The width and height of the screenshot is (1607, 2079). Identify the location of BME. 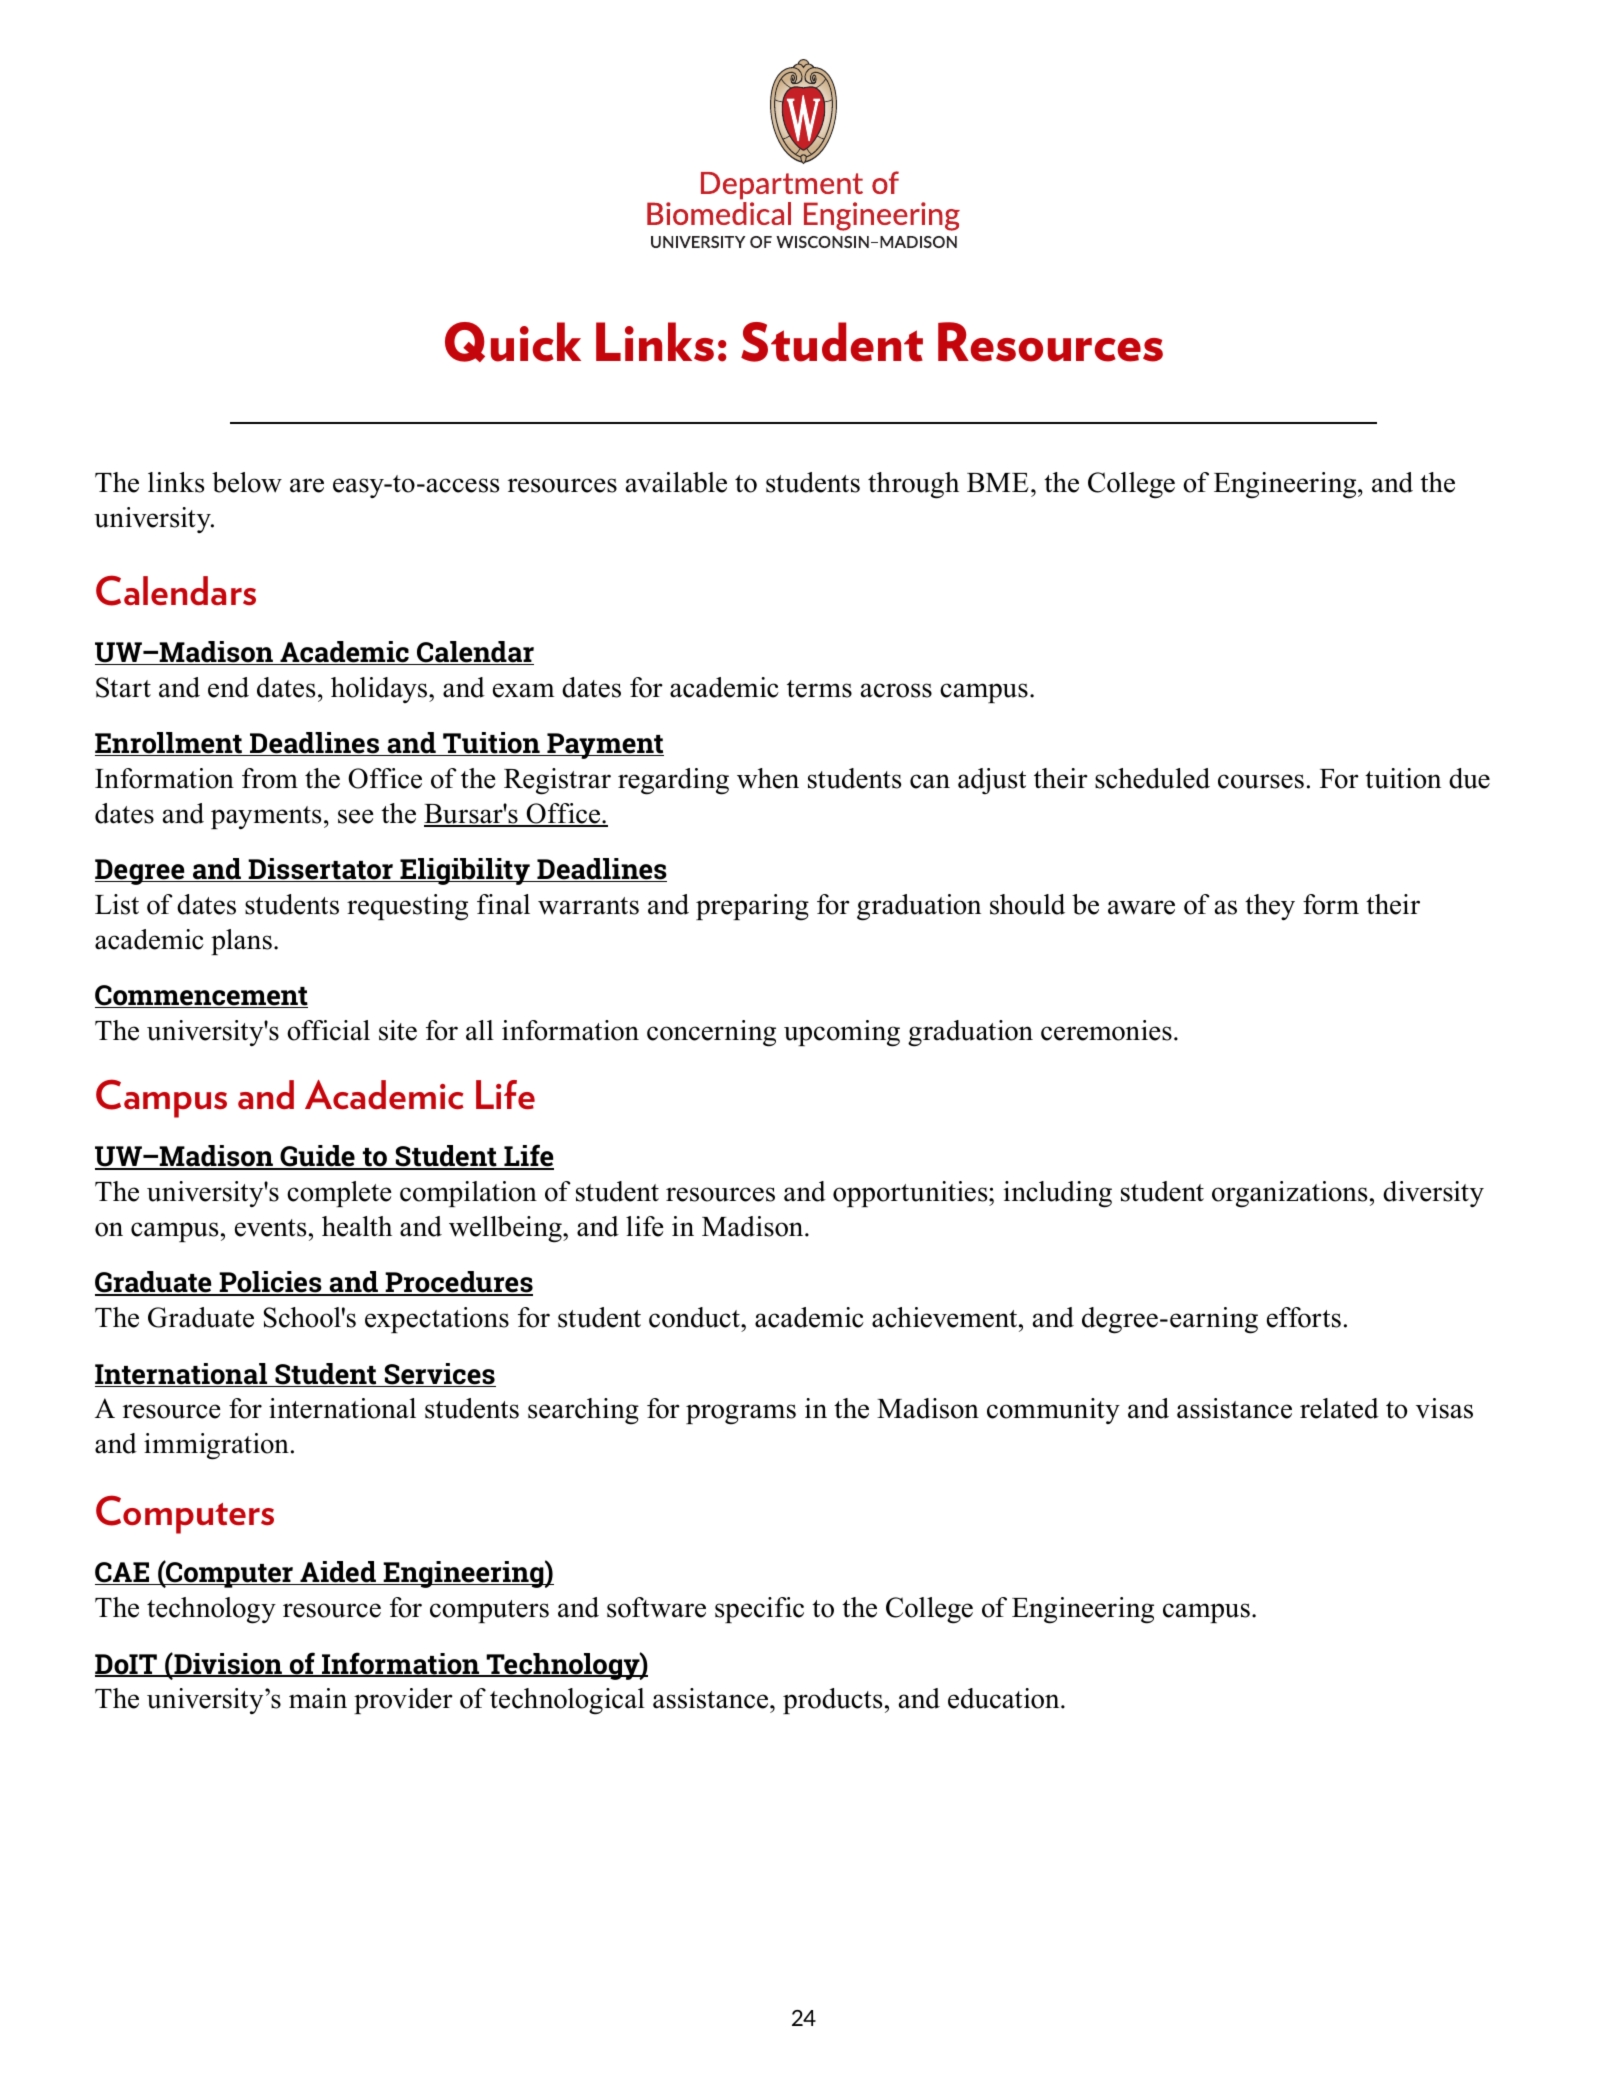
(998, 482).
